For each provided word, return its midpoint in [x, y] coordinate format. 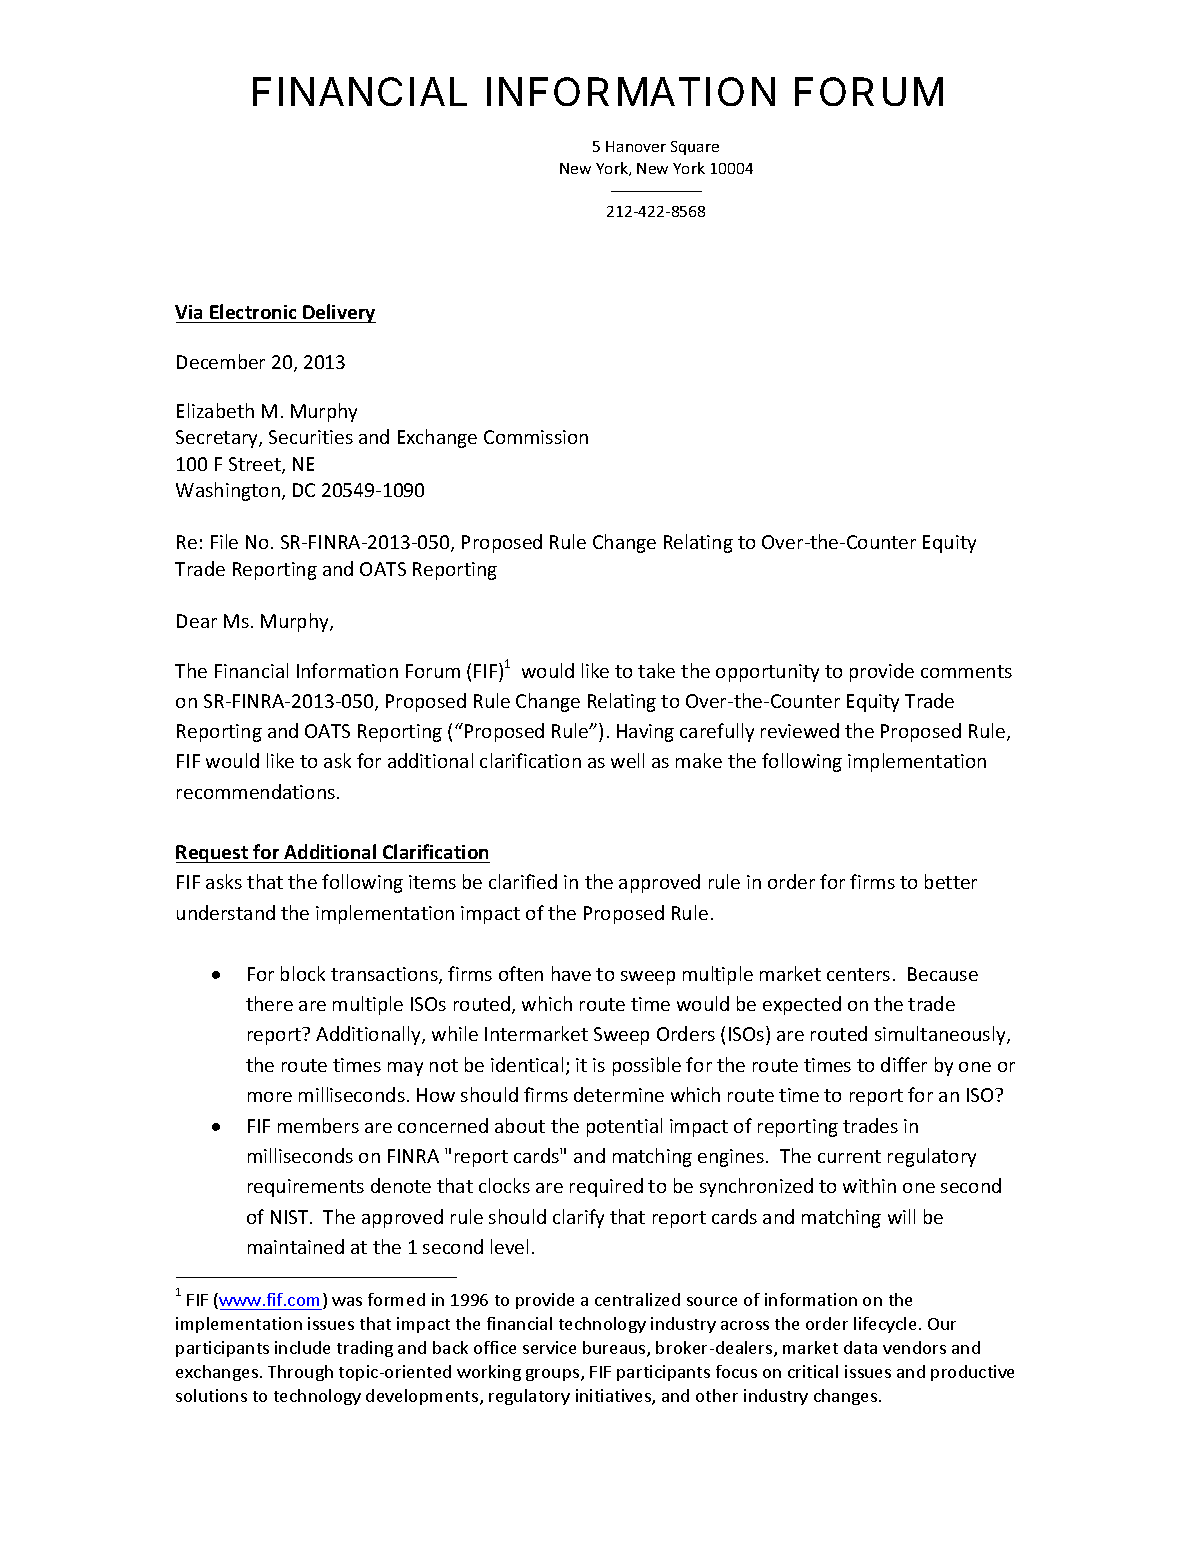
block [303, 973]
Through [300, 1373]
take [656, 670]
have [571, 973]
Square [695, 148]
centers [858, 974]
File [224, 541]
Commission [536, 437]
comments [966, 671]
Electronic [253, 311]
